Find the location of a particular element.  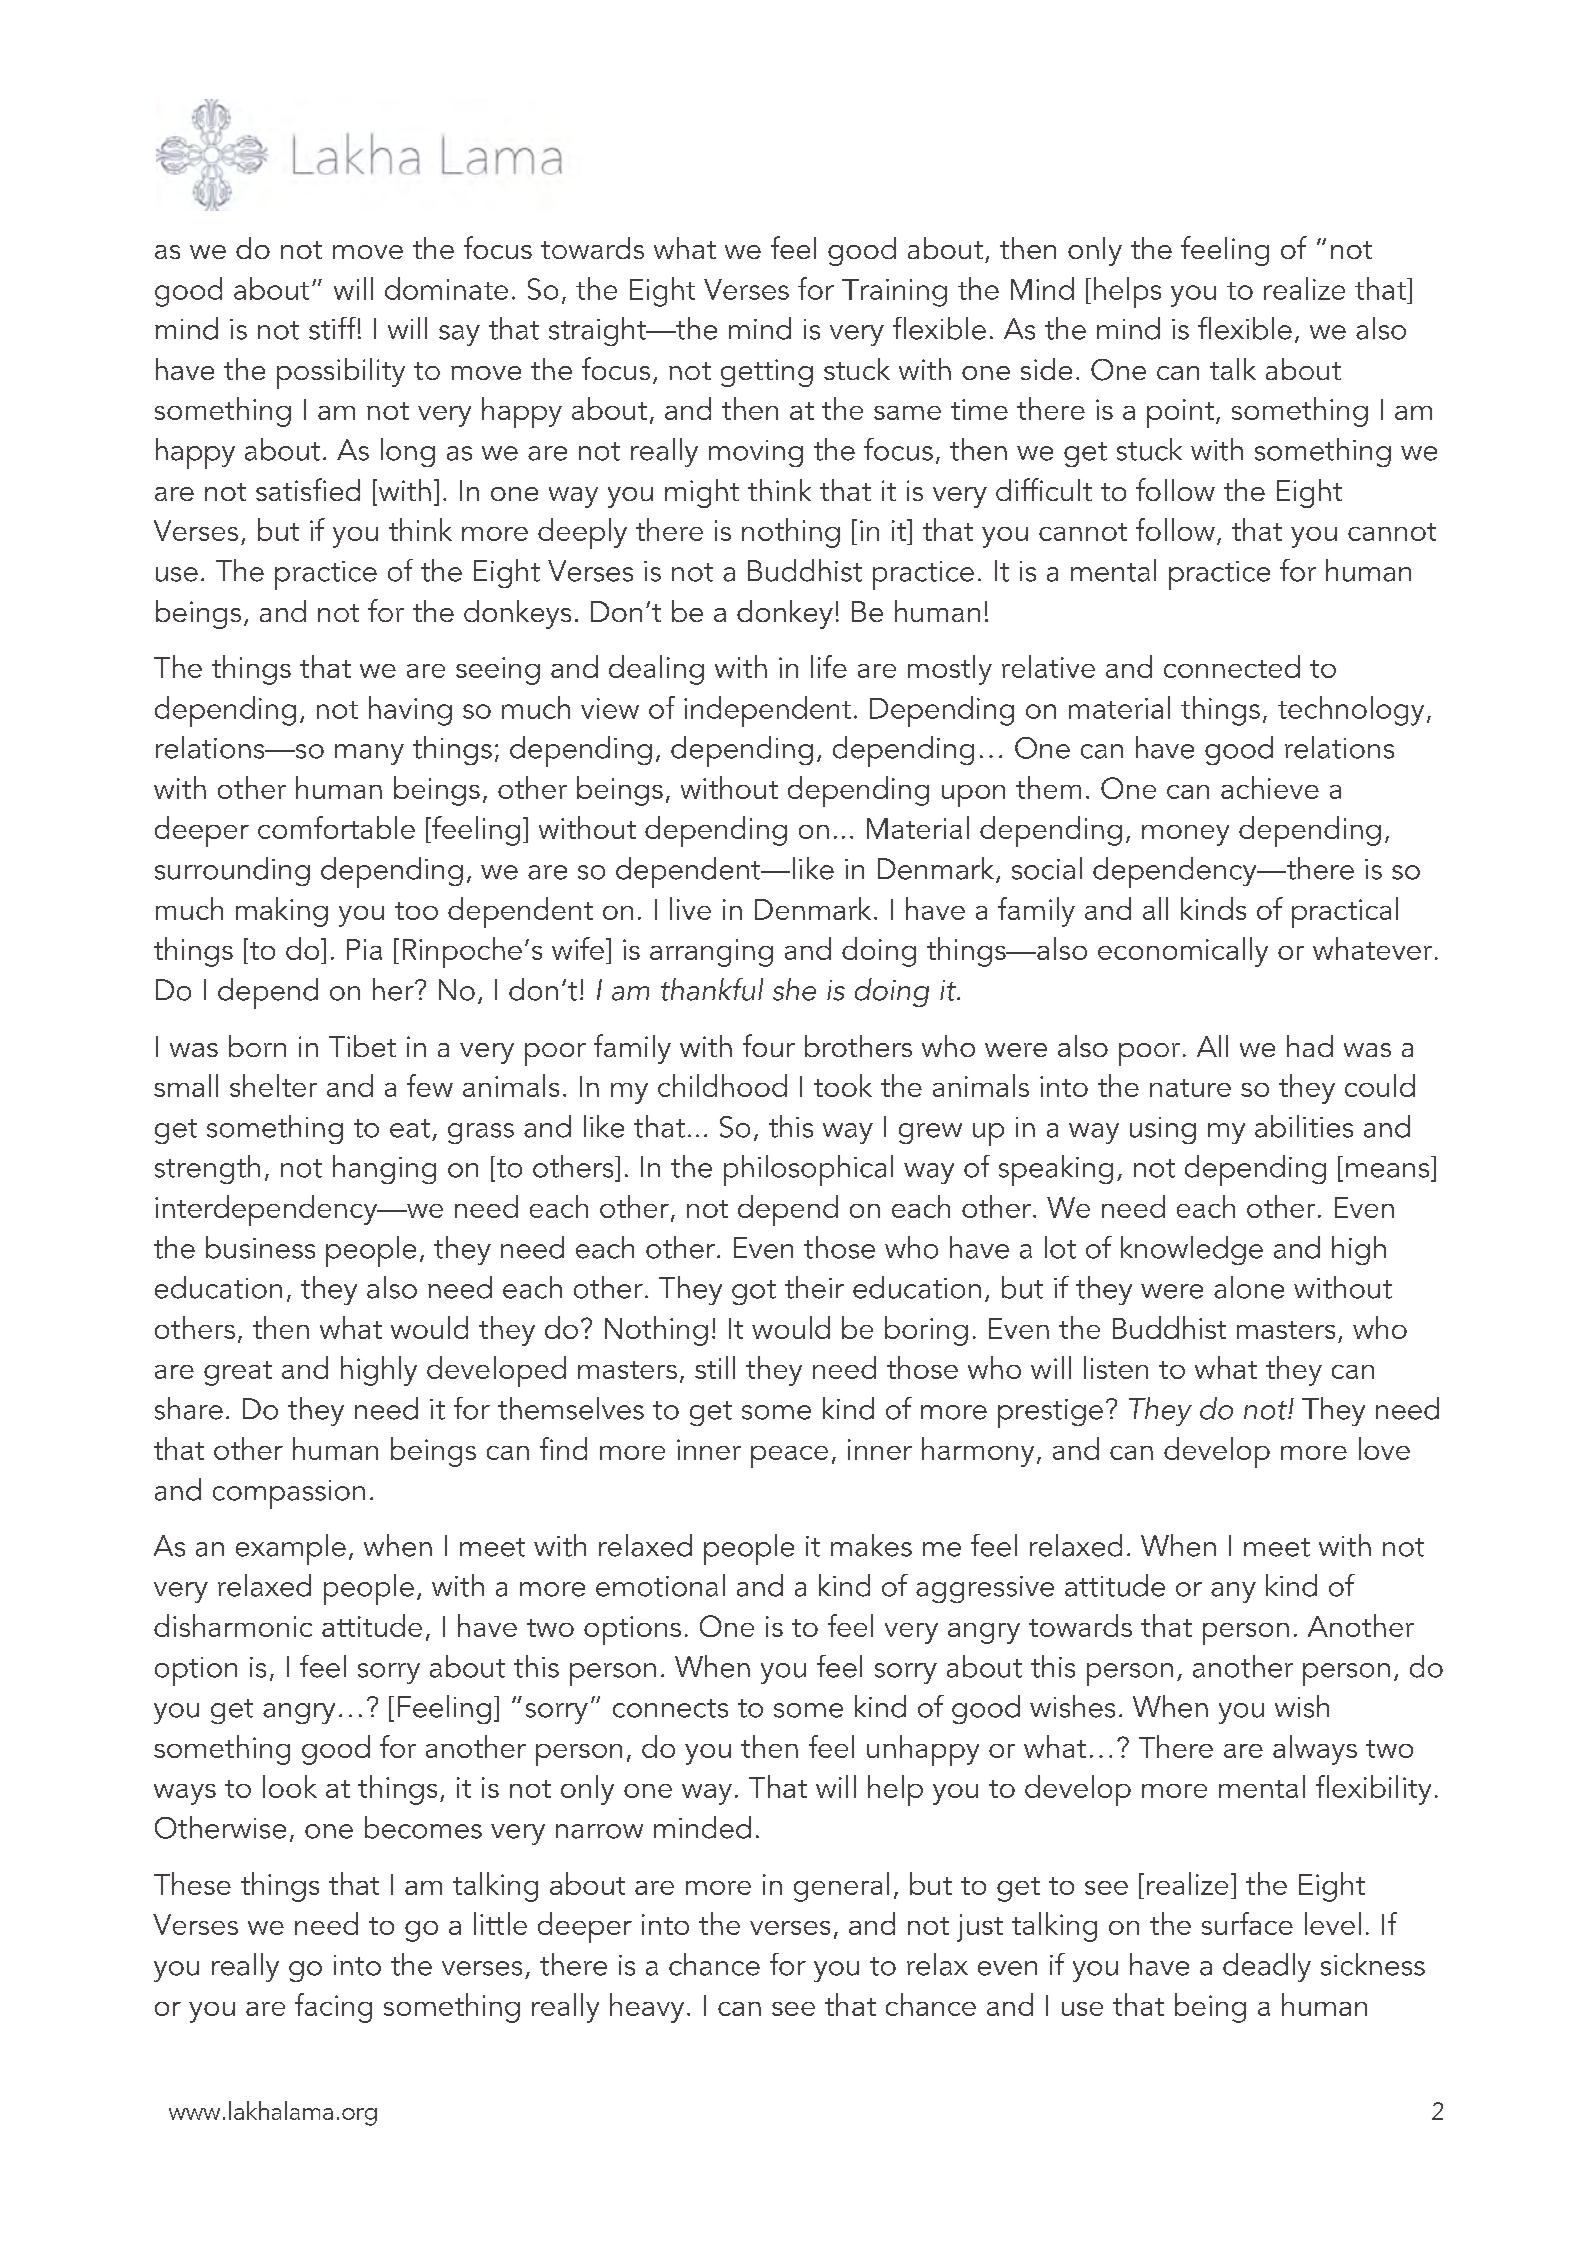

getting is located at coordinates (767, 373).
